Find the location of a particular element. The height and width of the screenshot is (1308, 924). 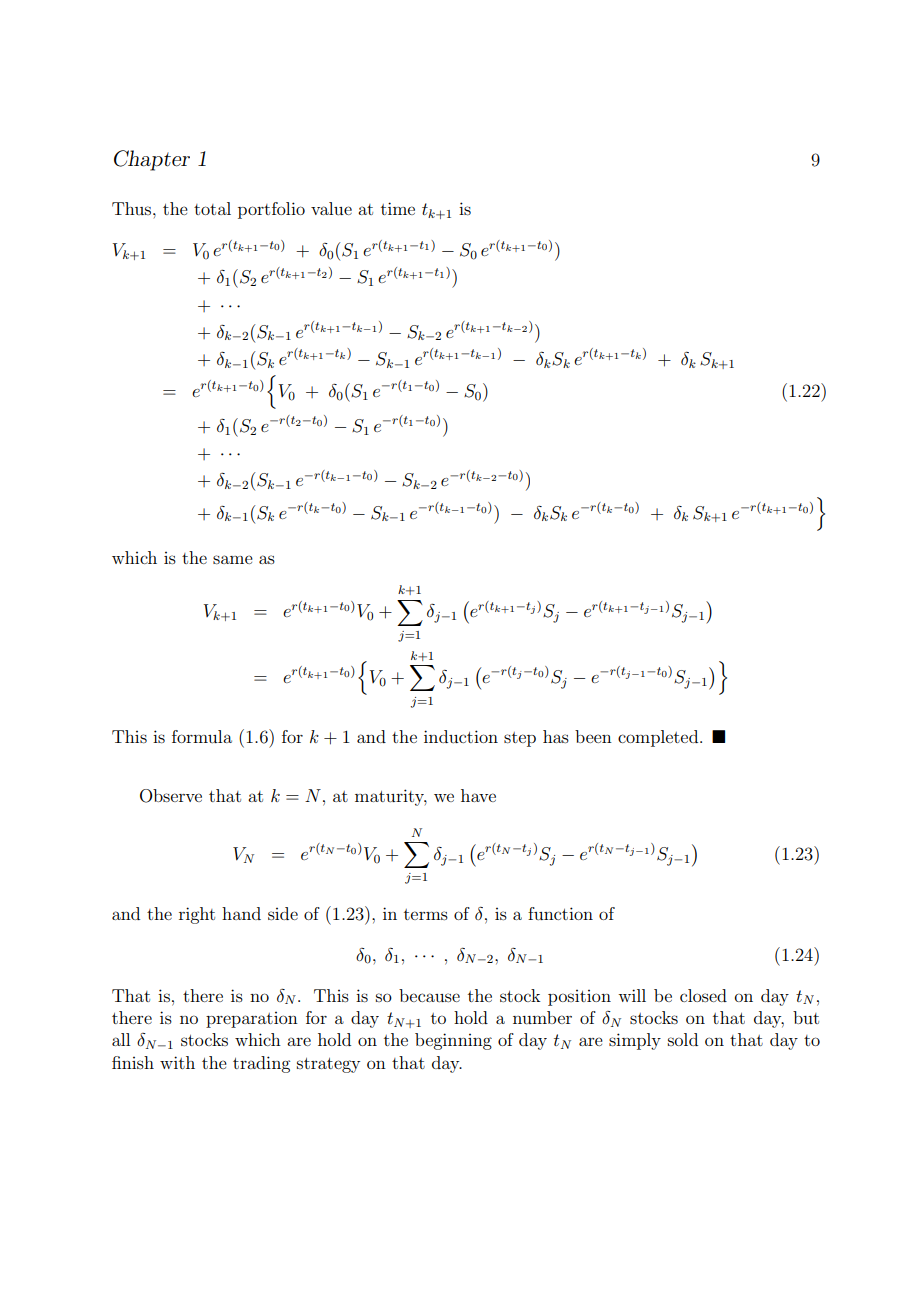

completed is located at coordinates (659, 738).
